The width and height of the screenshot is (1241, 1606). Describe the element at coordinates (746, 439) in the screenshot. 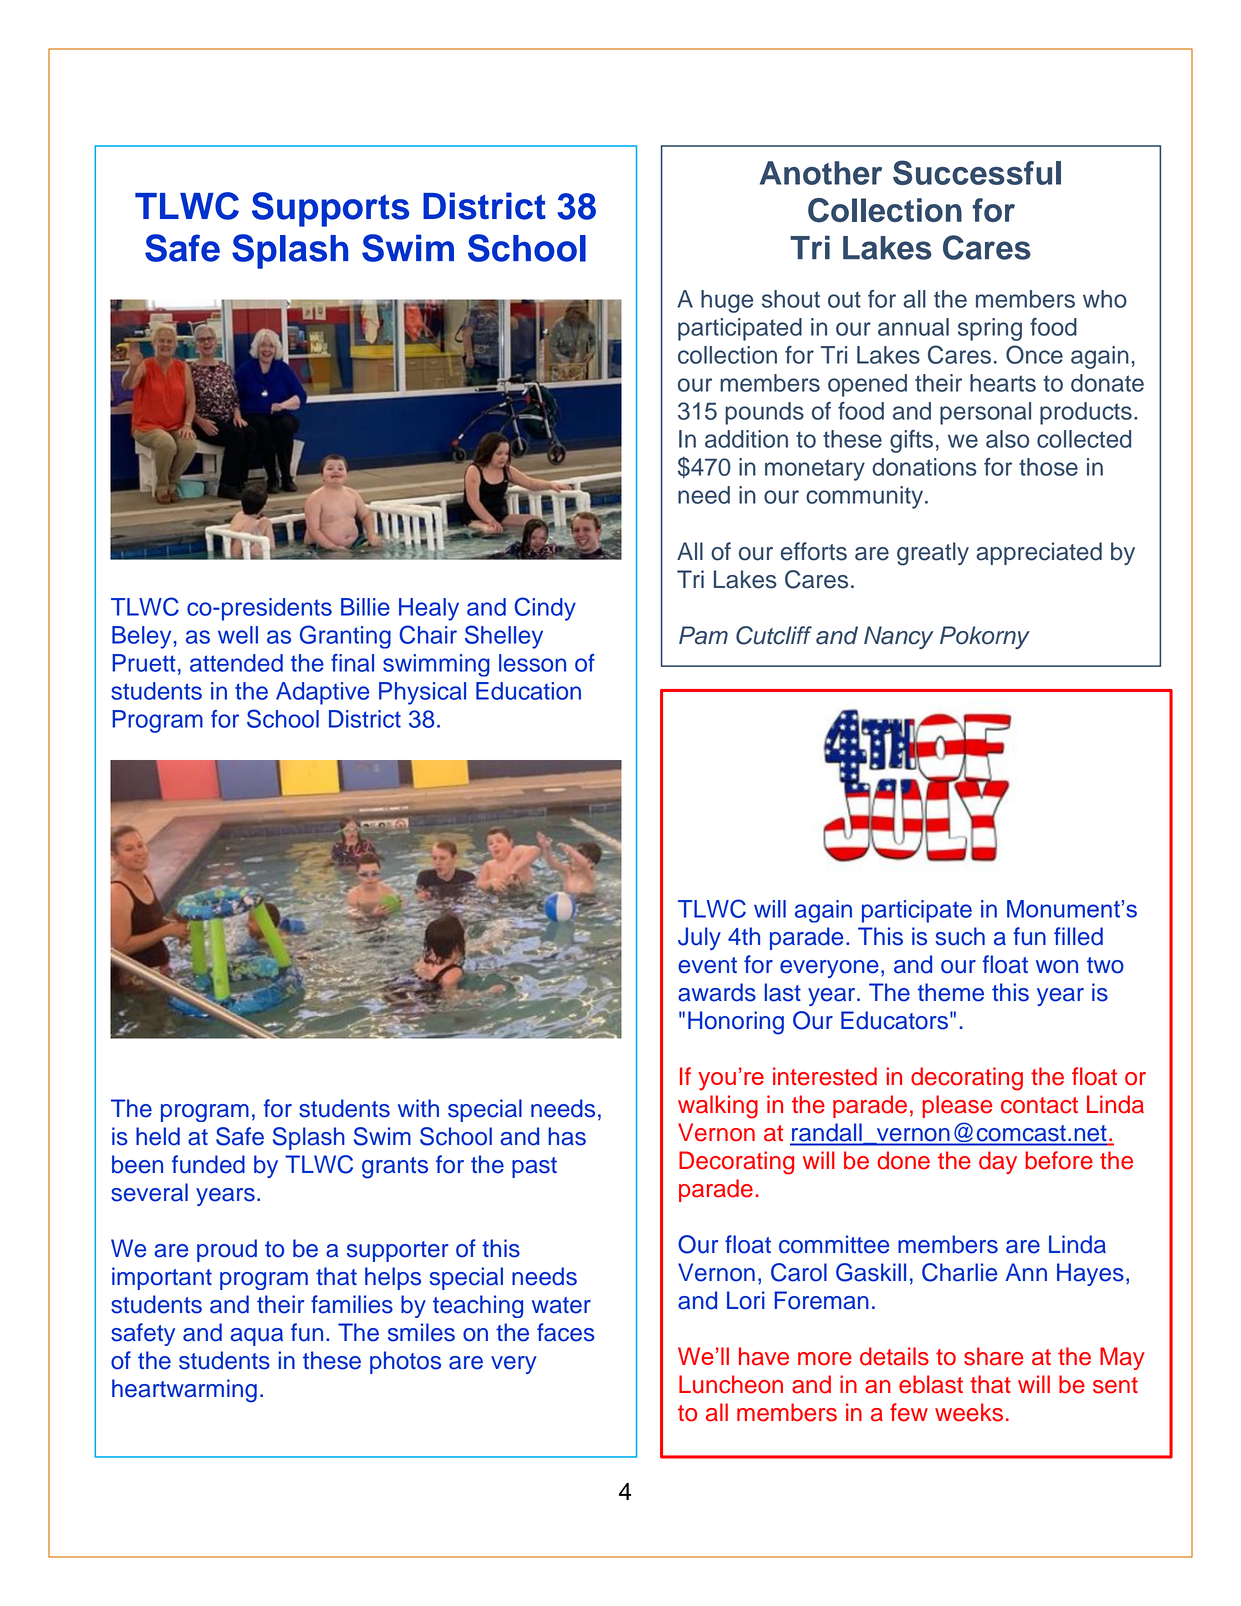

I see `addition` at that location.
